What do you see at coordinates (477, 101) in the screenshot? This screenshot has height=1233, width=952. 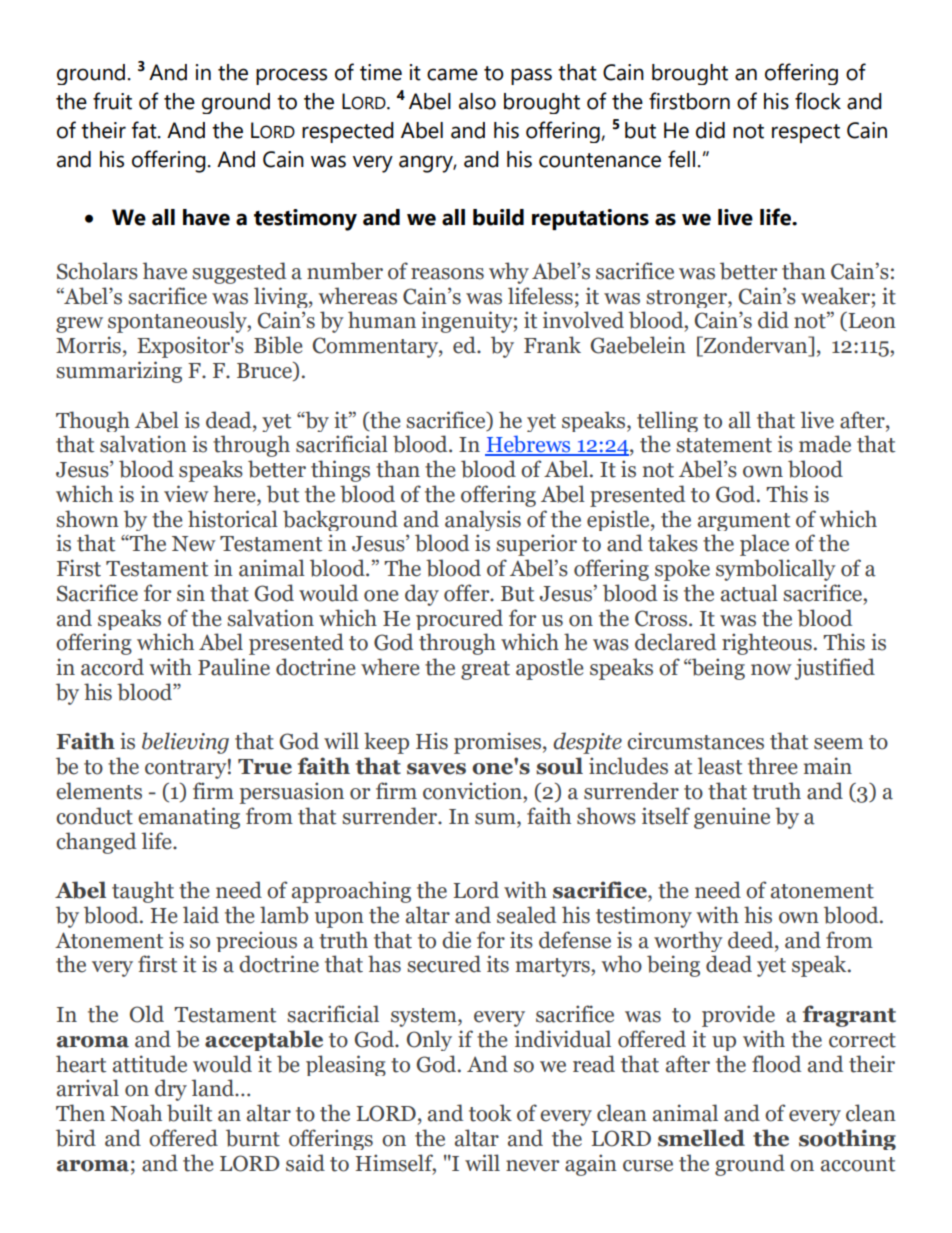 I see `also` at bounding box center [477, 101].
